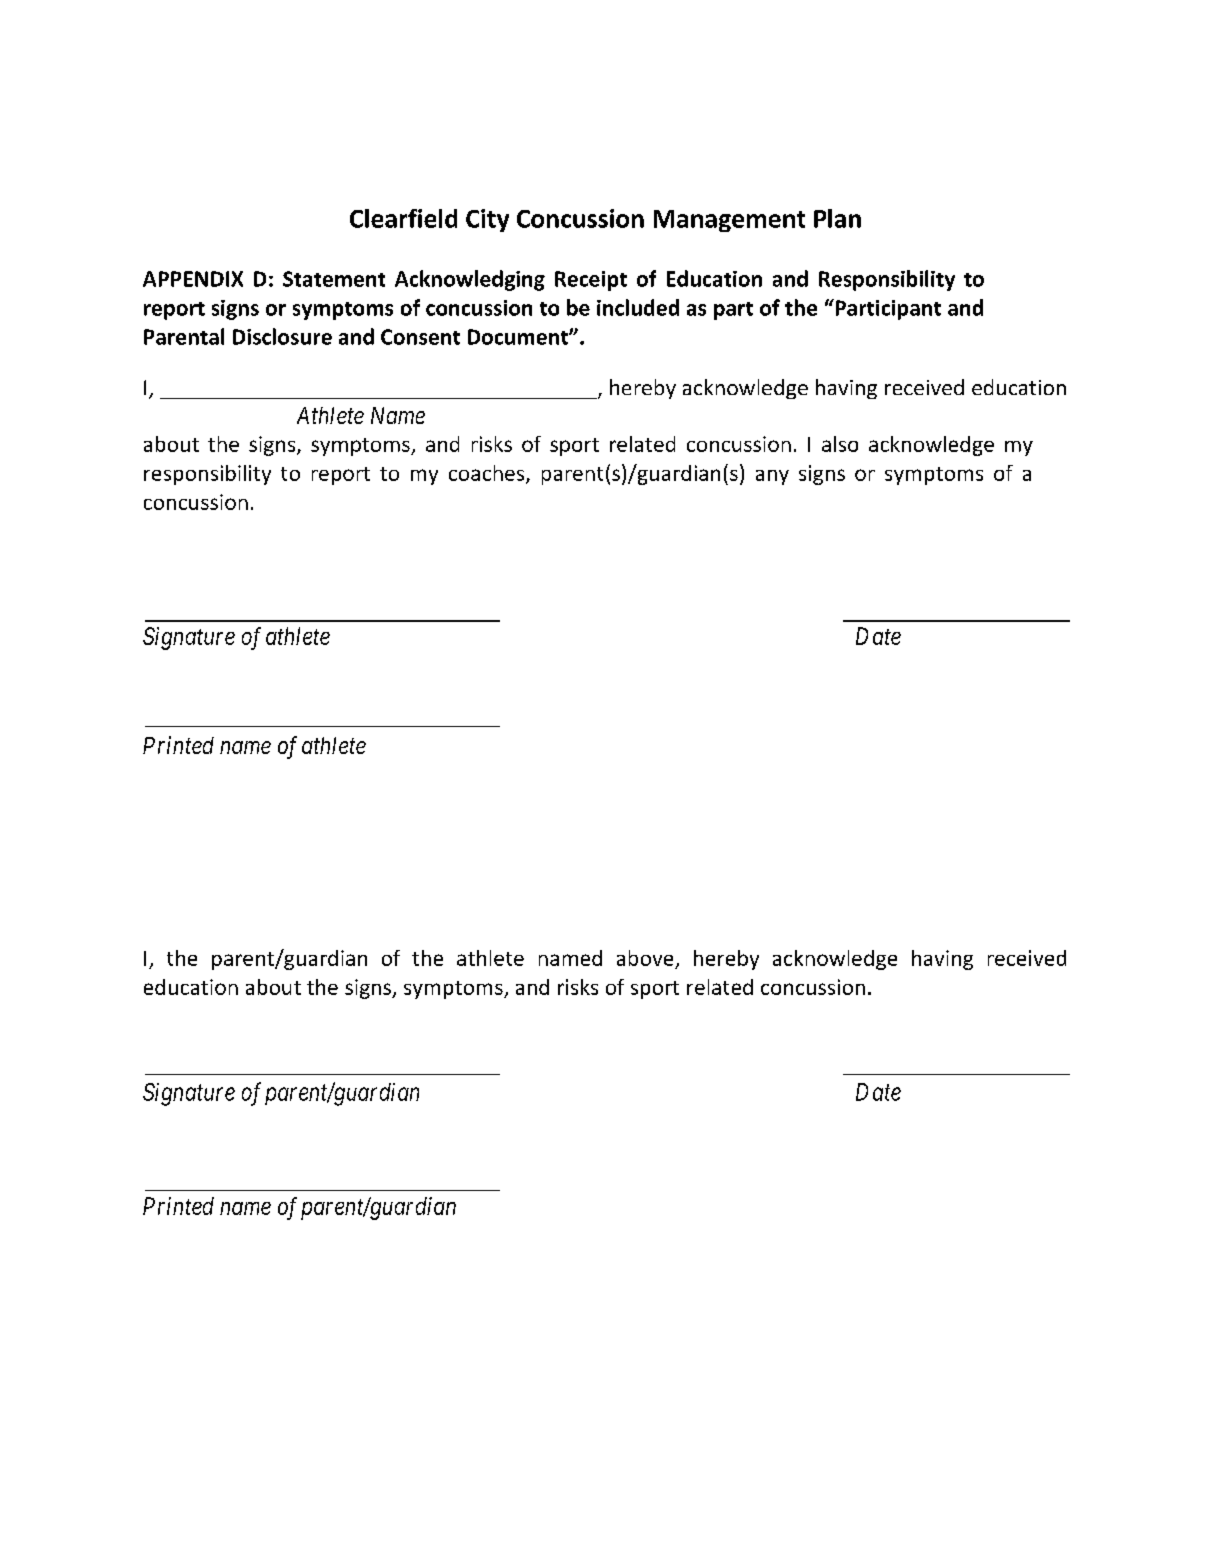  I want to click on also, so click(840, 444).
